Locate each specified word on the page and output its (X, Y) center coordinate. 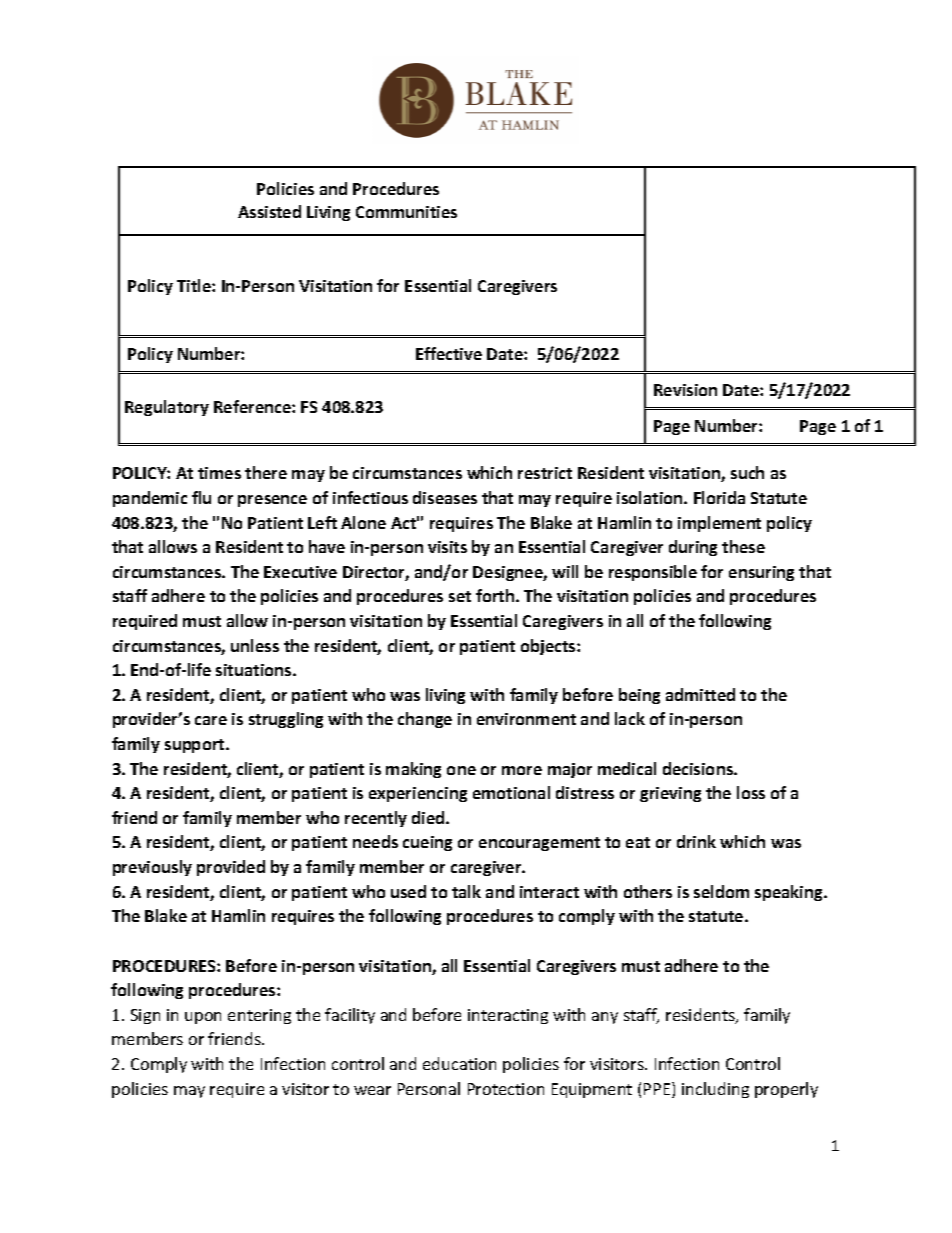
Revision (685, 390)
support (196, 746)
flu (201, 497)
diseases (445, 497)
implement (719, 524)
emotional (511, 792)
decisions (699, 768)
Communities (406, 212)
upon (203, 1018)
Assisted (269, 211)
